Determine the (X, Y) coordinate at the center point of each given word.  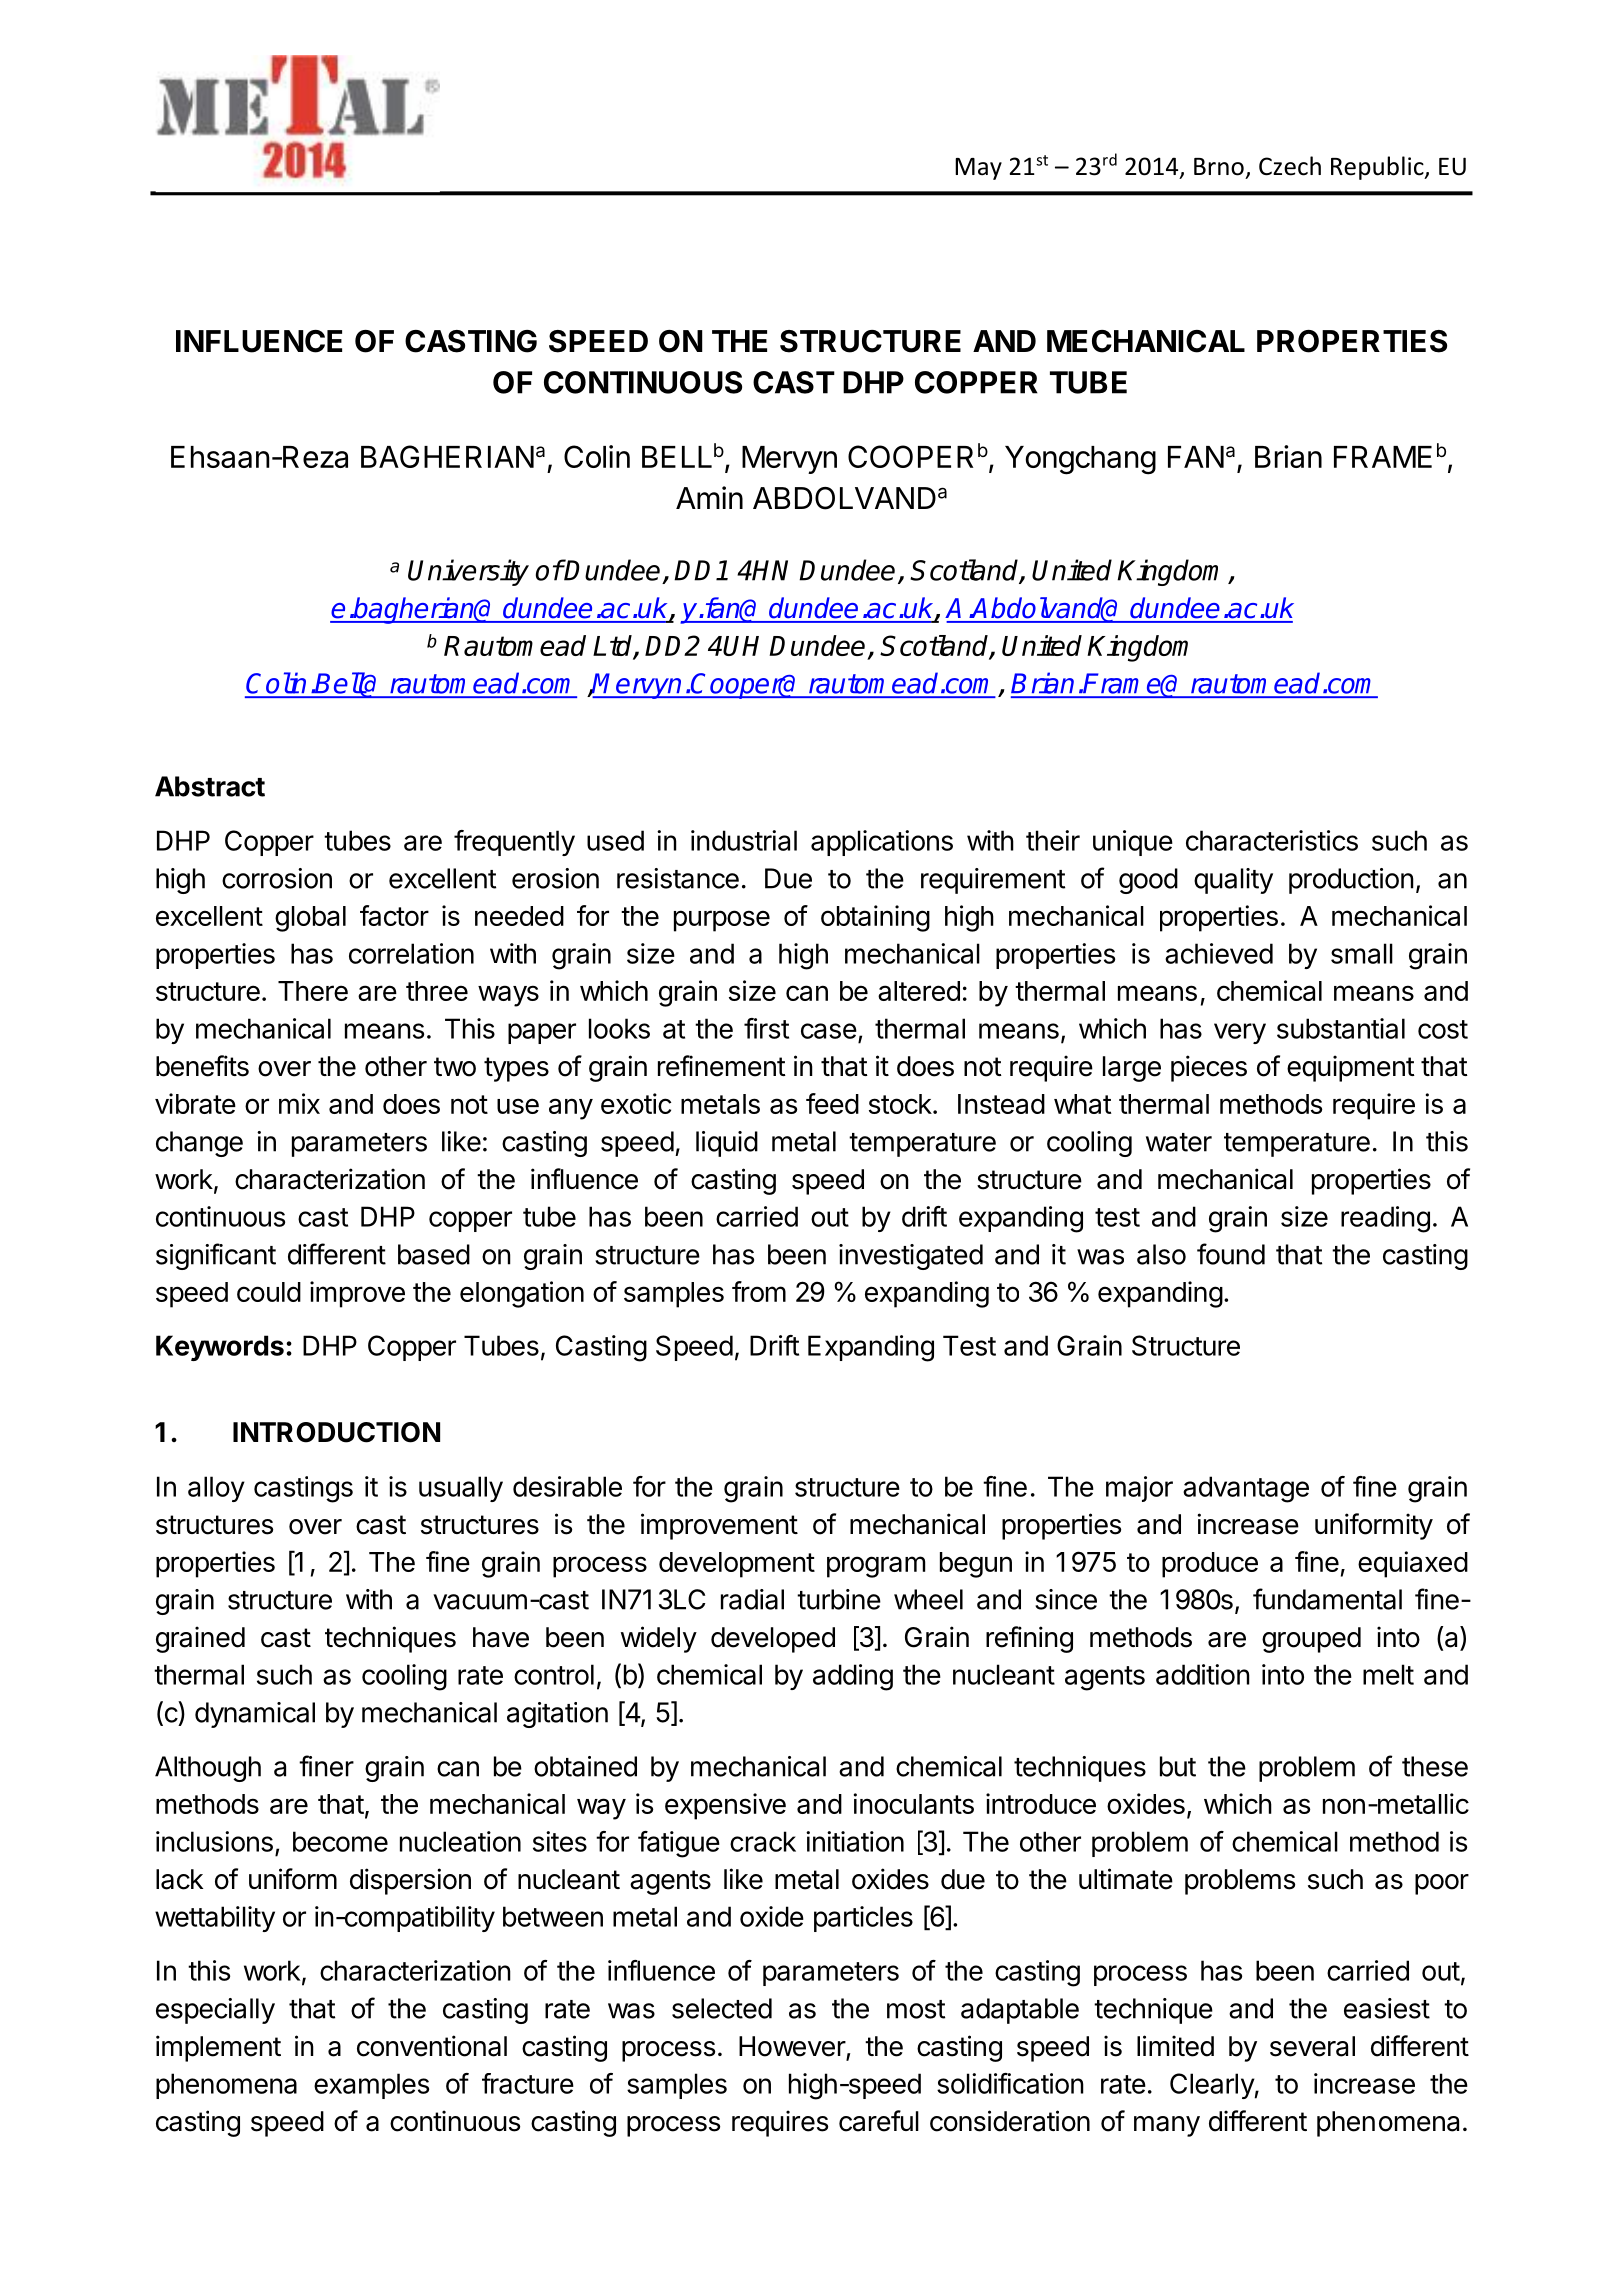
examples (371, 2086)
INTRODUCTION (336, 1432)
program (876, 1567)
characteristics (1272, 840)
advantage (1246, 1489)
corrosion (277, 878)
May (978, 169)
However (793, 2047)
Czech (1290, 166)
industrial (744, 840)
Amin (709, 497)
